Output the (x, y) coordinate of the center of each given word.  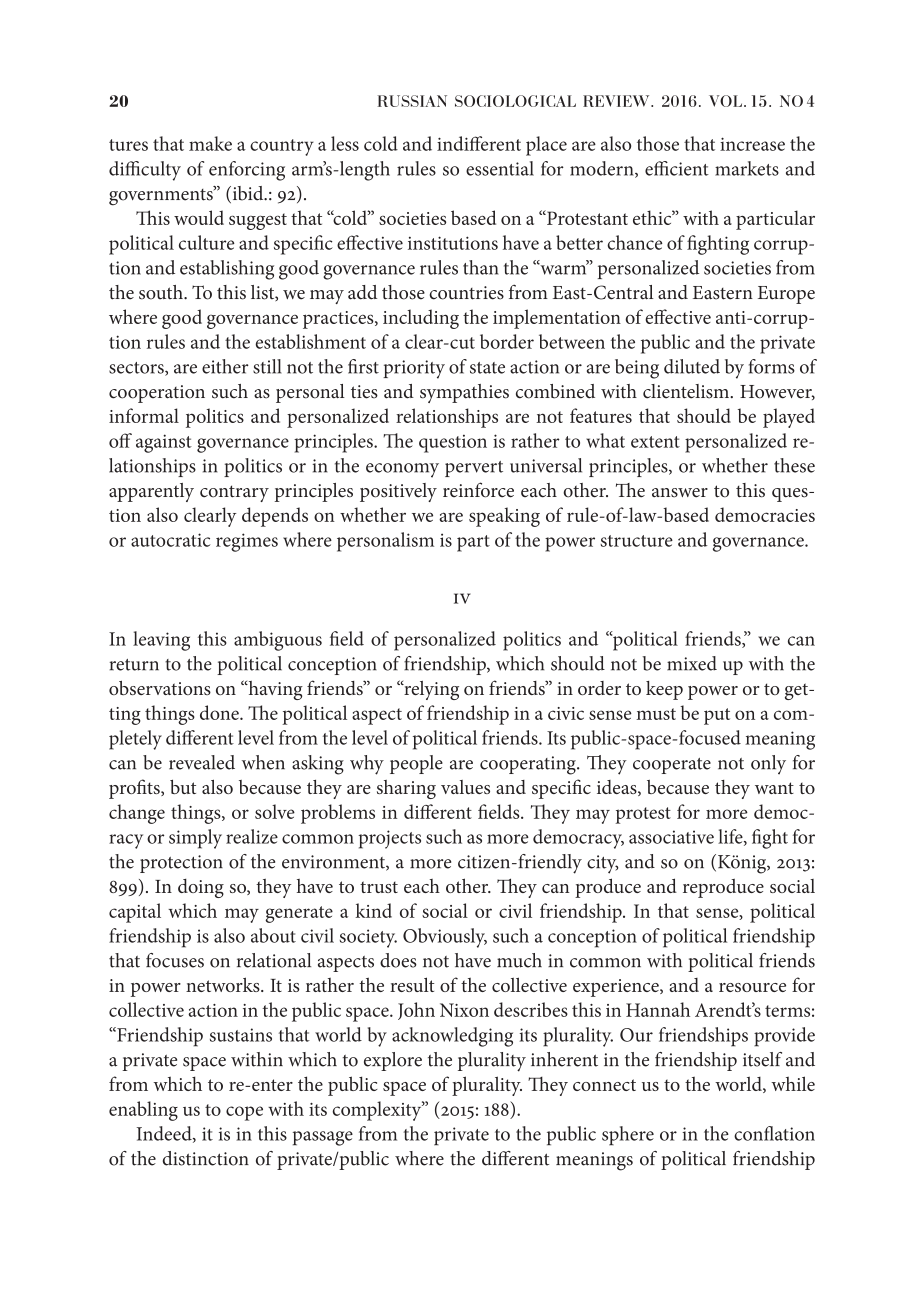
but (183, 787)
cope (244, 1113)
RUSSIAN (412, 101)
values (465, 787)
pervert (474, 469)
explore (393, 1061)
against (164, 443)
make (210, 143)
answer (680, 493)
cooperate (672, 766)
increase (752, 144)
